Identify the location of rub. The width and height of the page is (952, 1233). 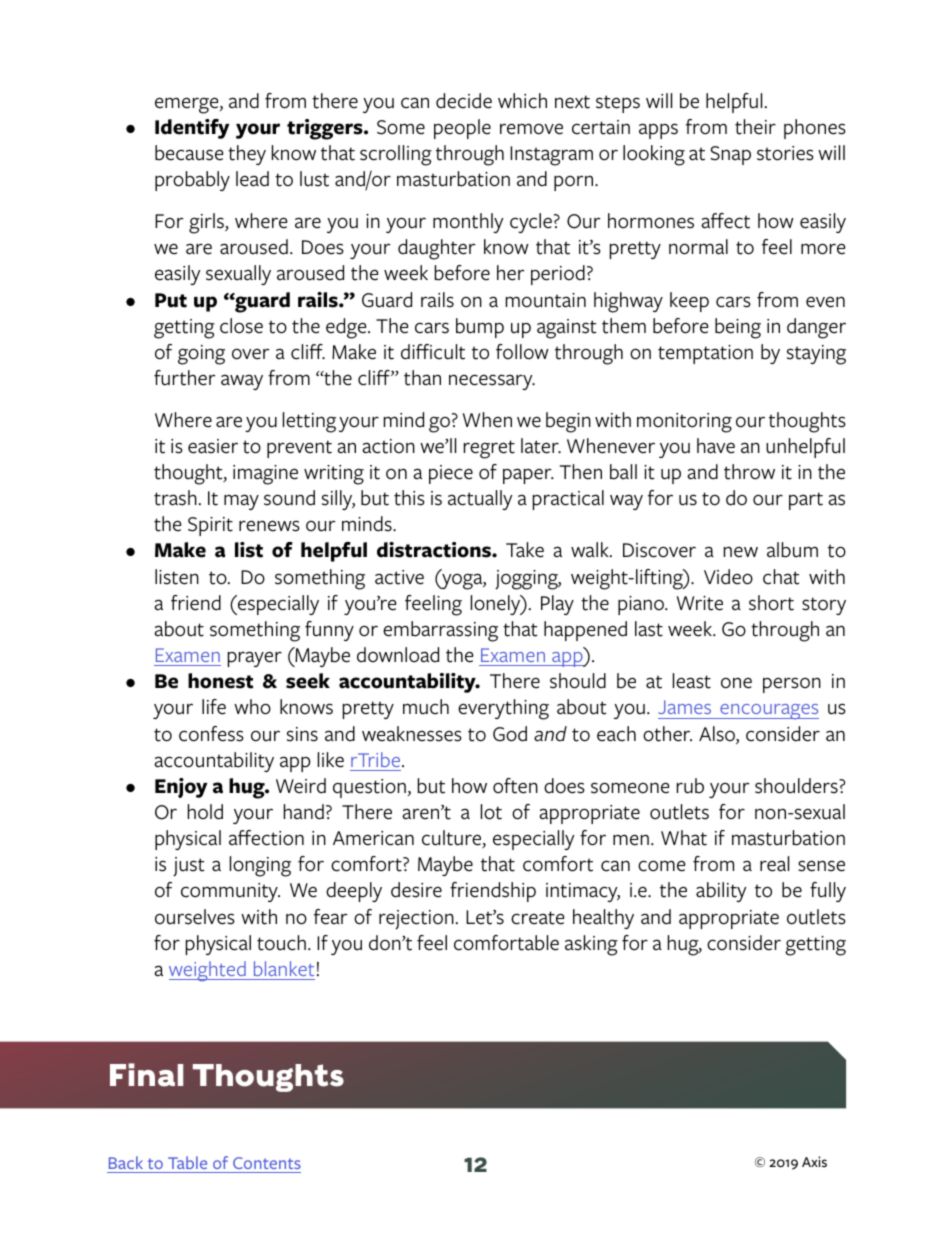
(690, 786).
